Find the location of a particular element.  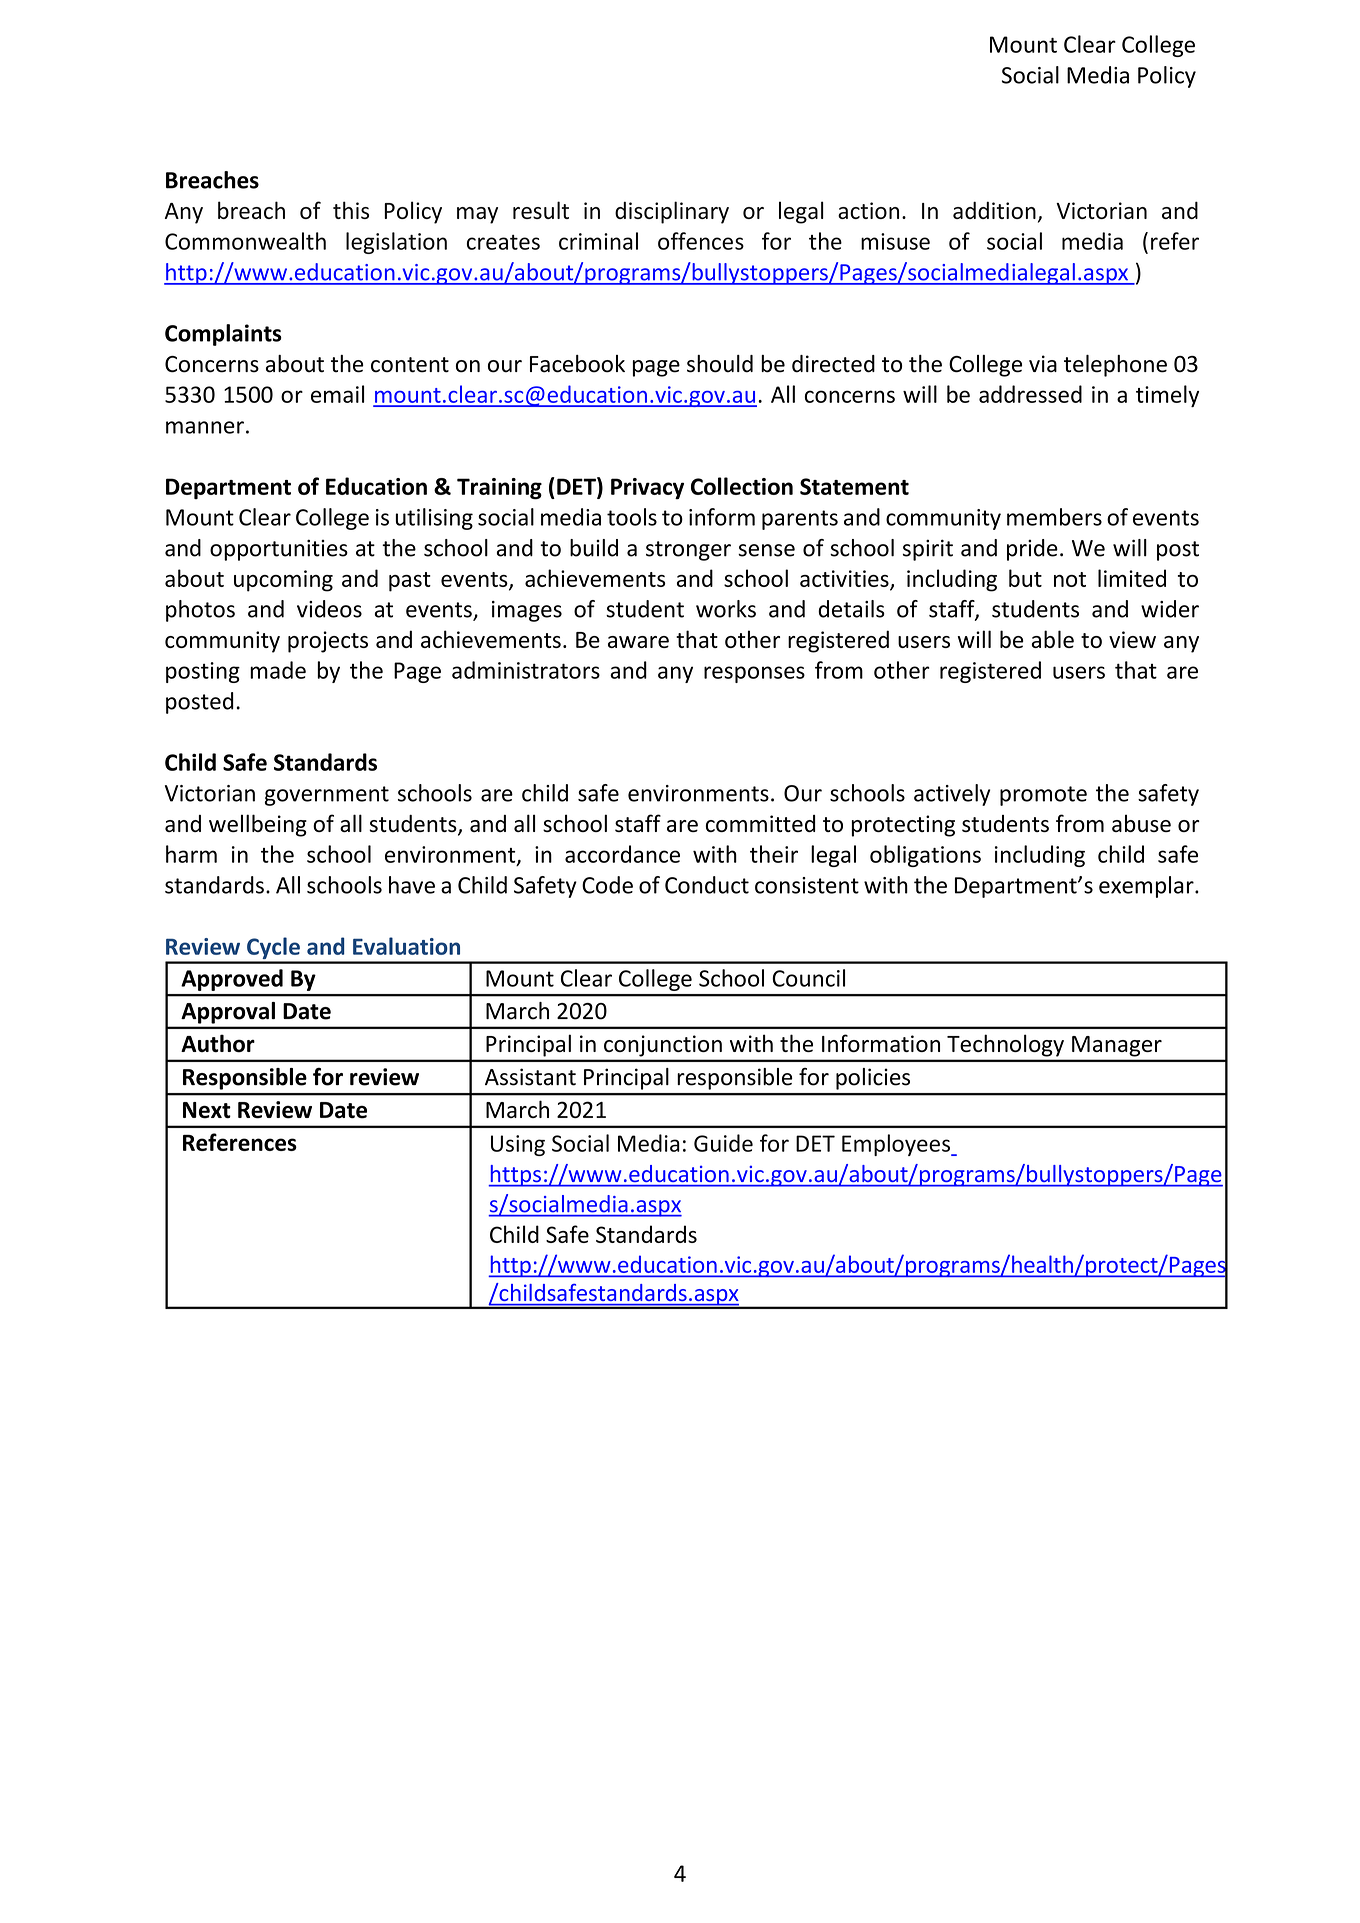

Next is located at coordinates (207, 1110).
